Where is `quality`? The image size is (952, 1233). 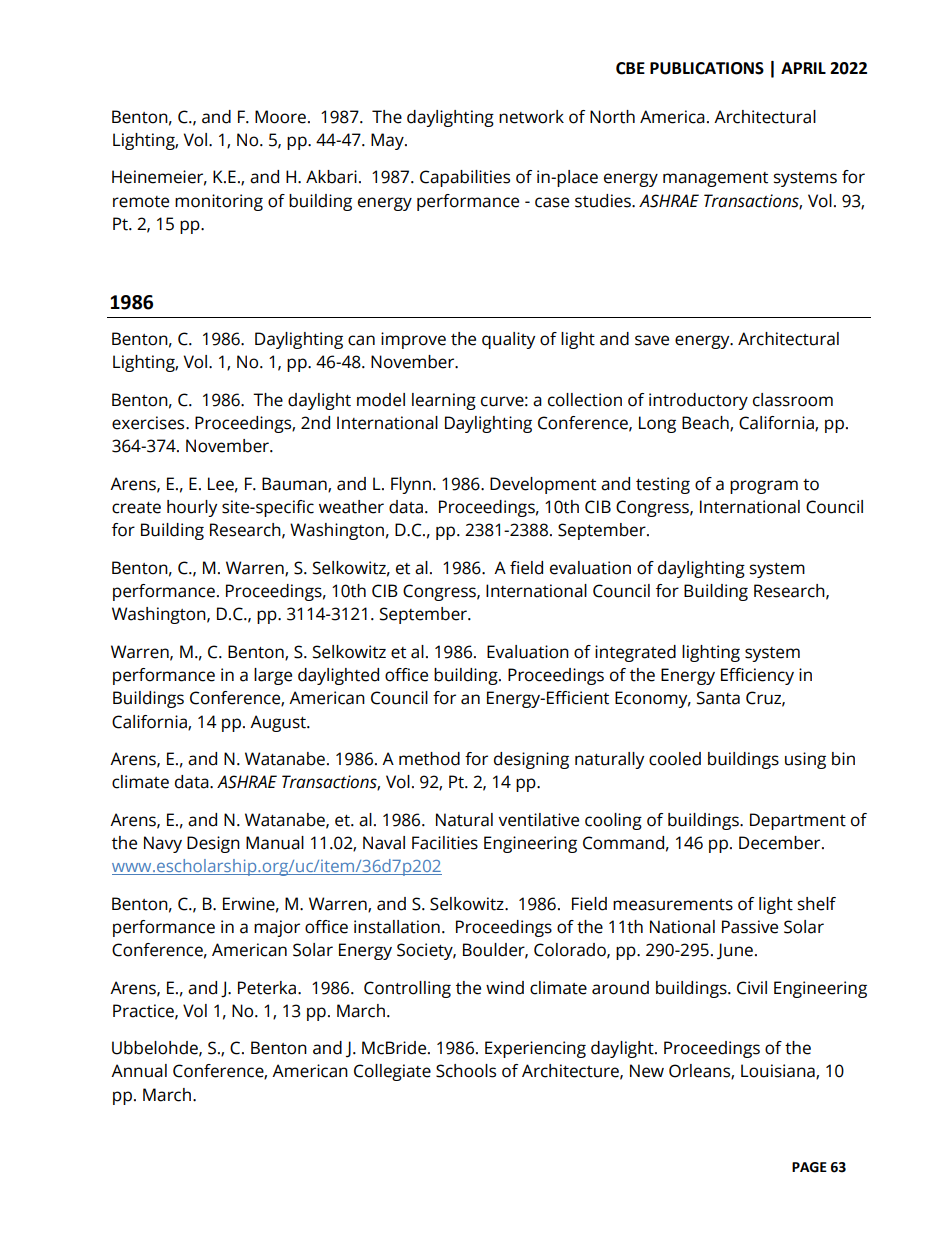 quality is located at coordinates (508, 340).
